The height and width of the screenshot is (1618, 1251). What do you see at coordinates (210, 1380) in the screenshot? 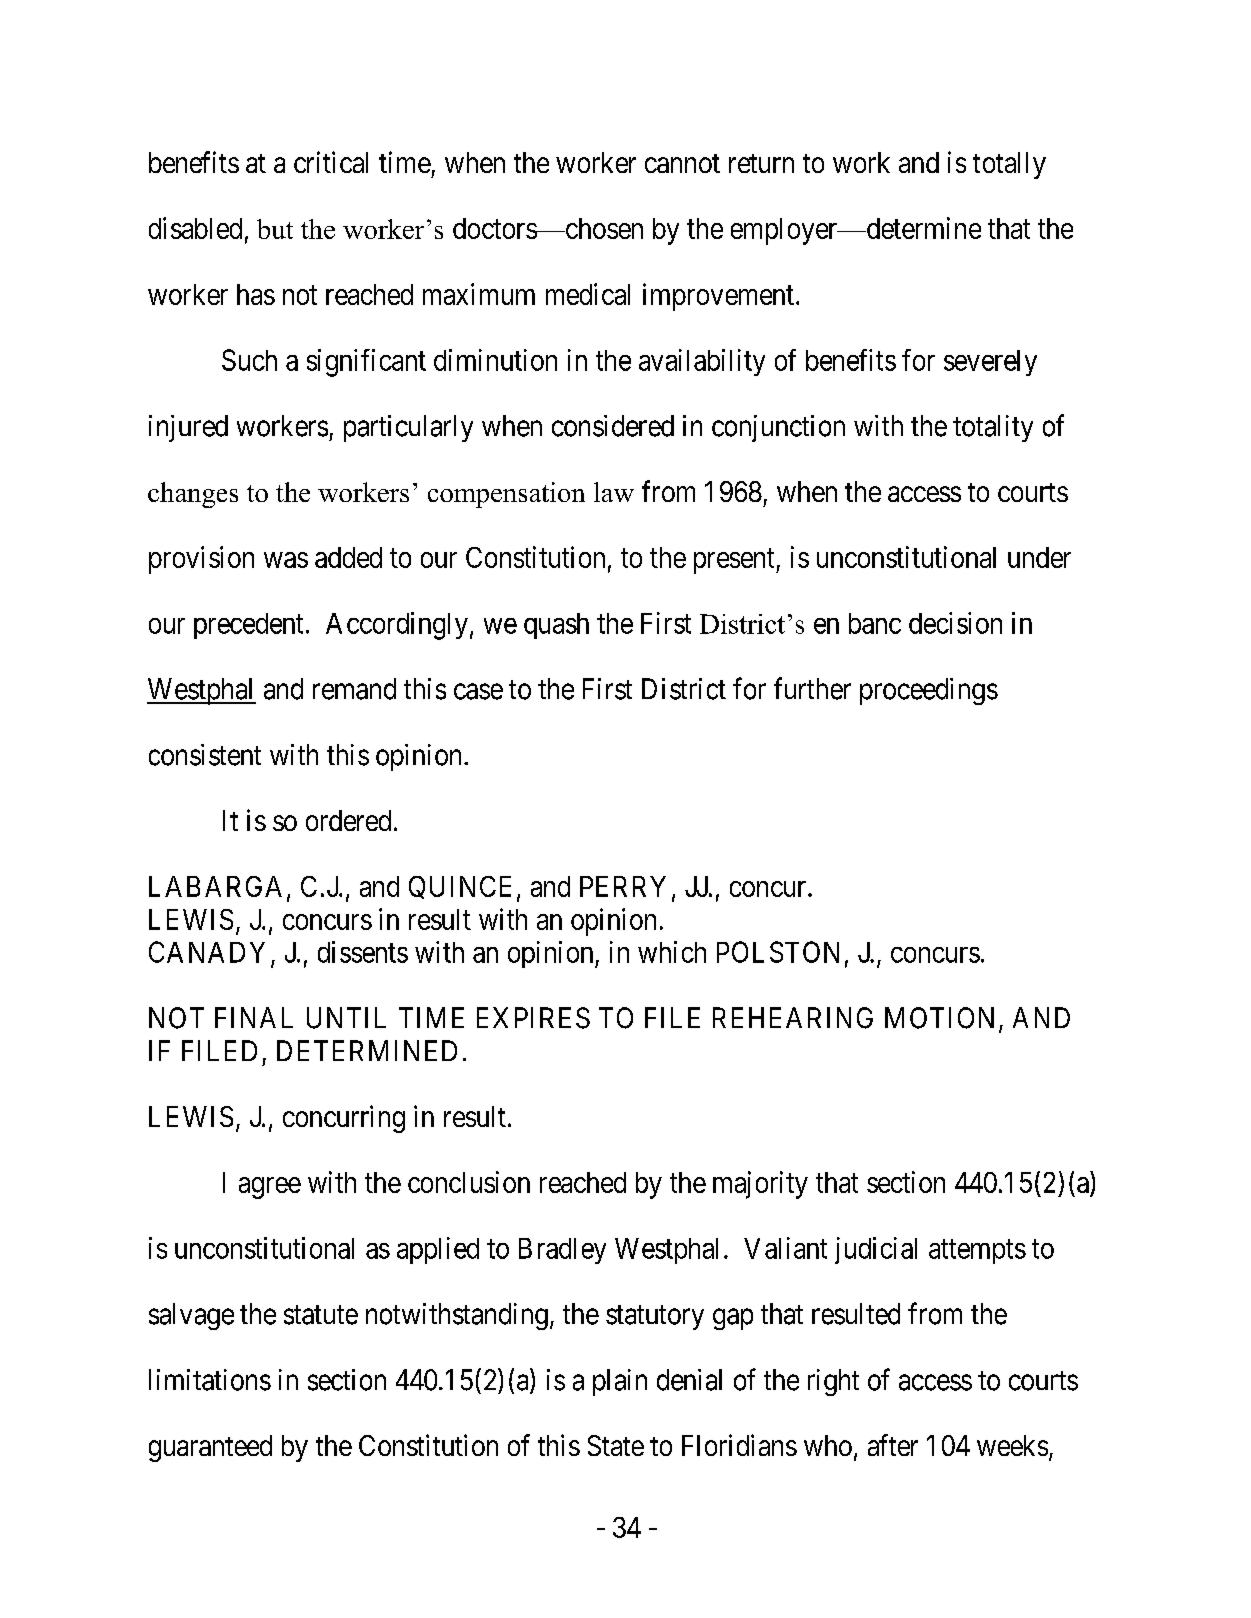
I see `limitations` at bounding box center [210, 1380].
